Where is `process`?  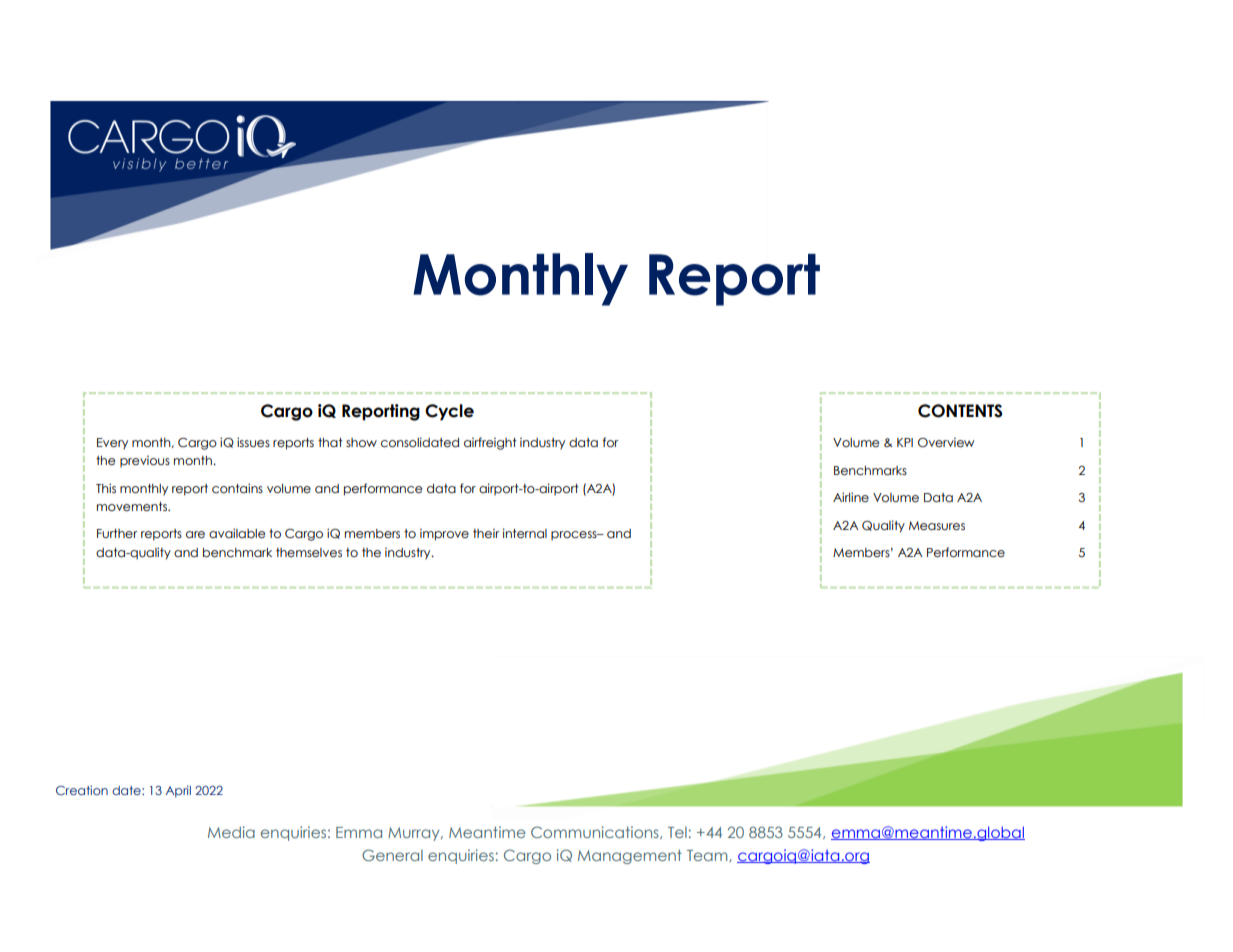 process is located at coordinates (575, 535).
